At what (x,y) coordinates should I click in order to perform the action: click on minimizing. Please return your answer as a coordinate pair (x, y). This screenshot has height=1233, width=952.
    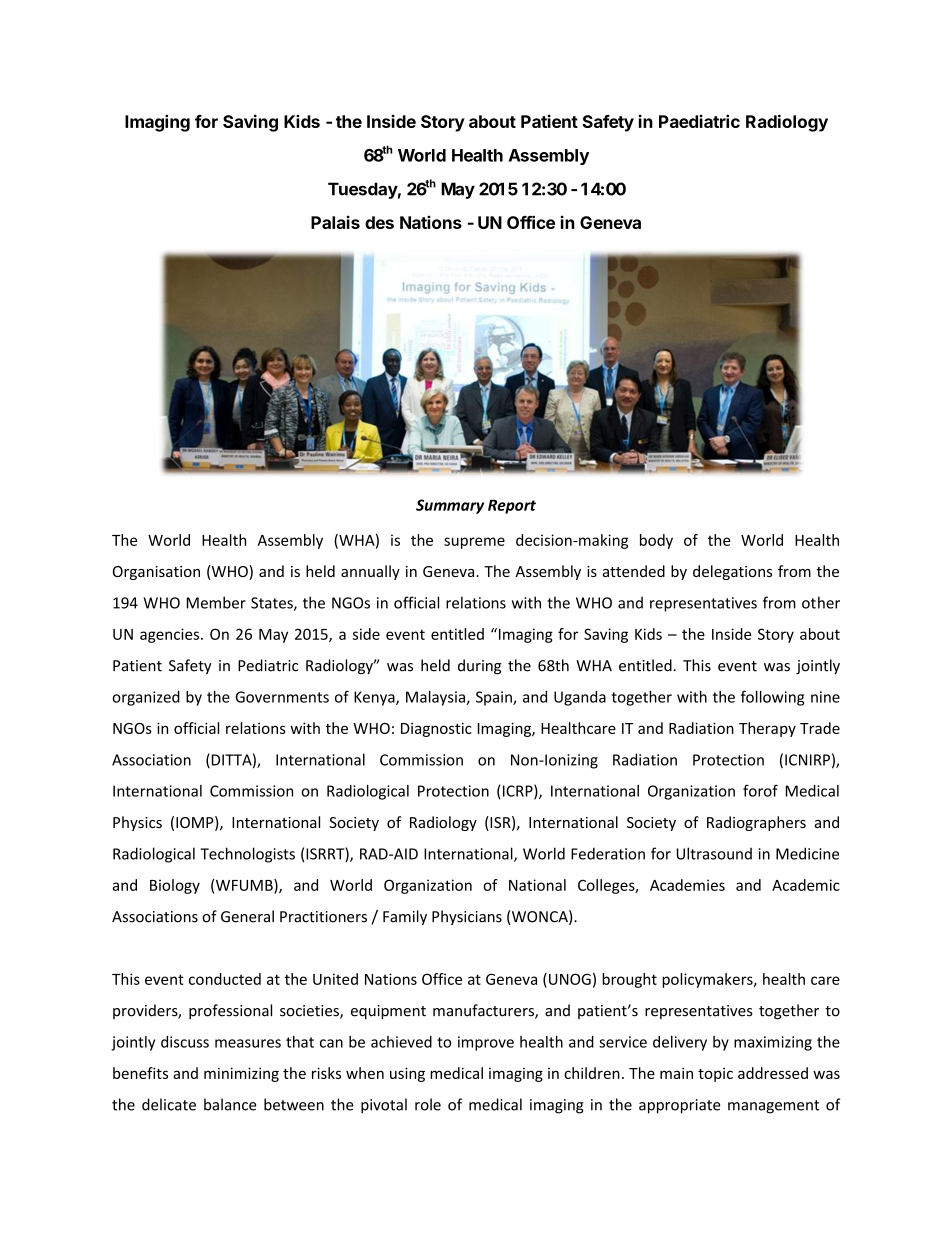
    Looking at the image, I should click on (241, 1074).
